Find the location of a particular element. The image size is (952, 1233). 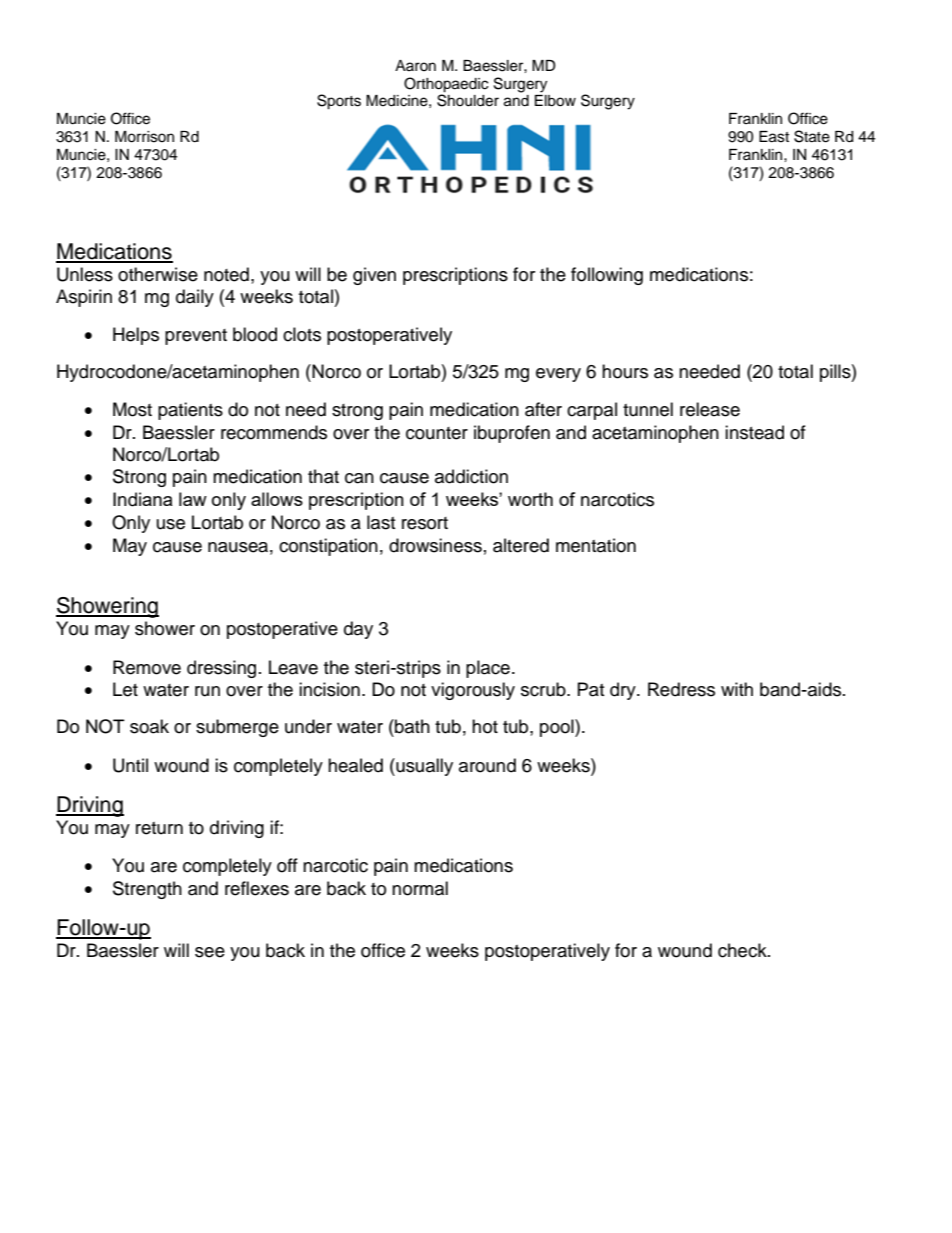

normal is located at coordinates (420, 888).
